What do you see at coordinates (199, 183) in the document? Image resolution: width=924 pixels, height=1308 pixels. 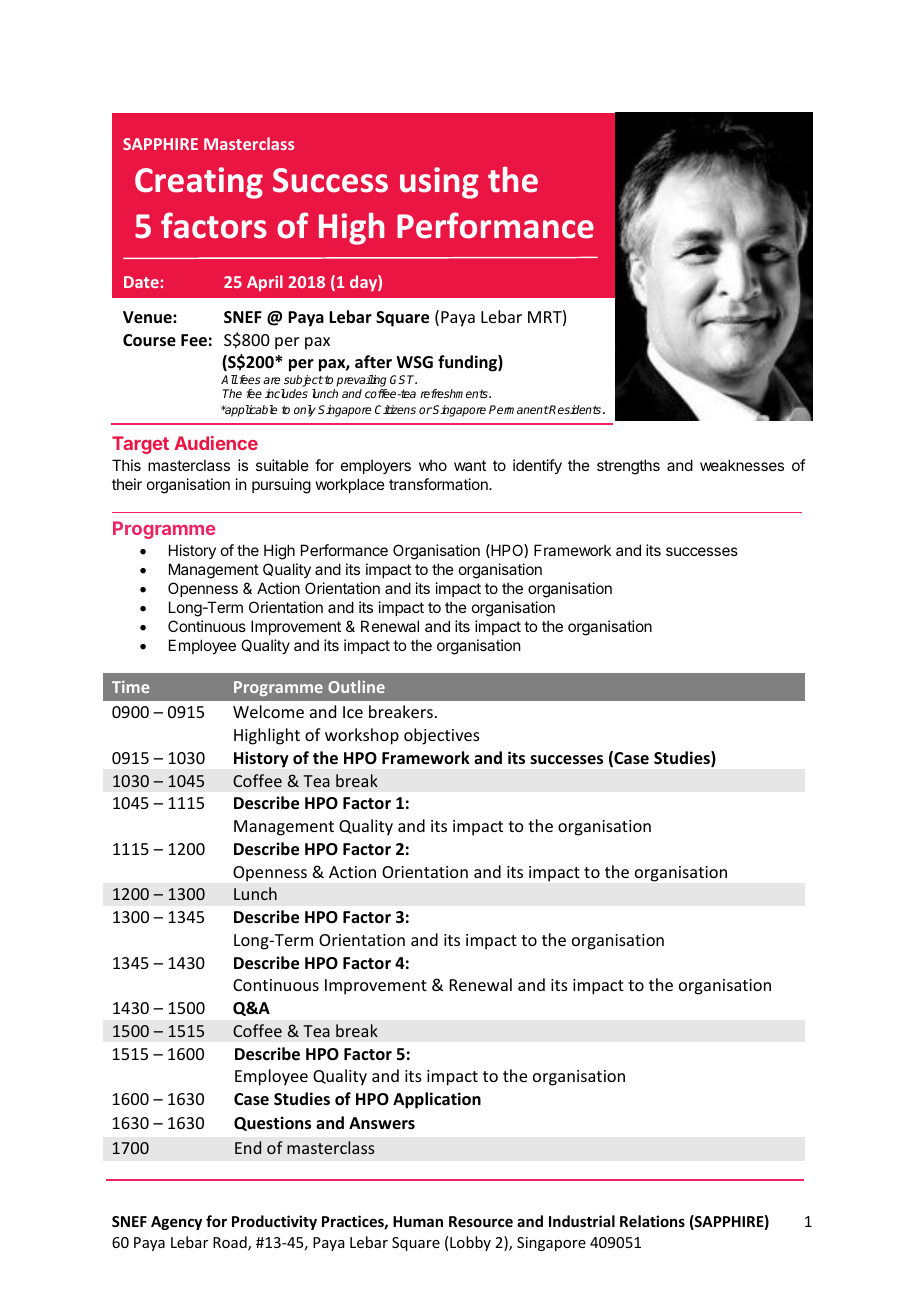 I see `Creating` at bounding box center [199, 183].
